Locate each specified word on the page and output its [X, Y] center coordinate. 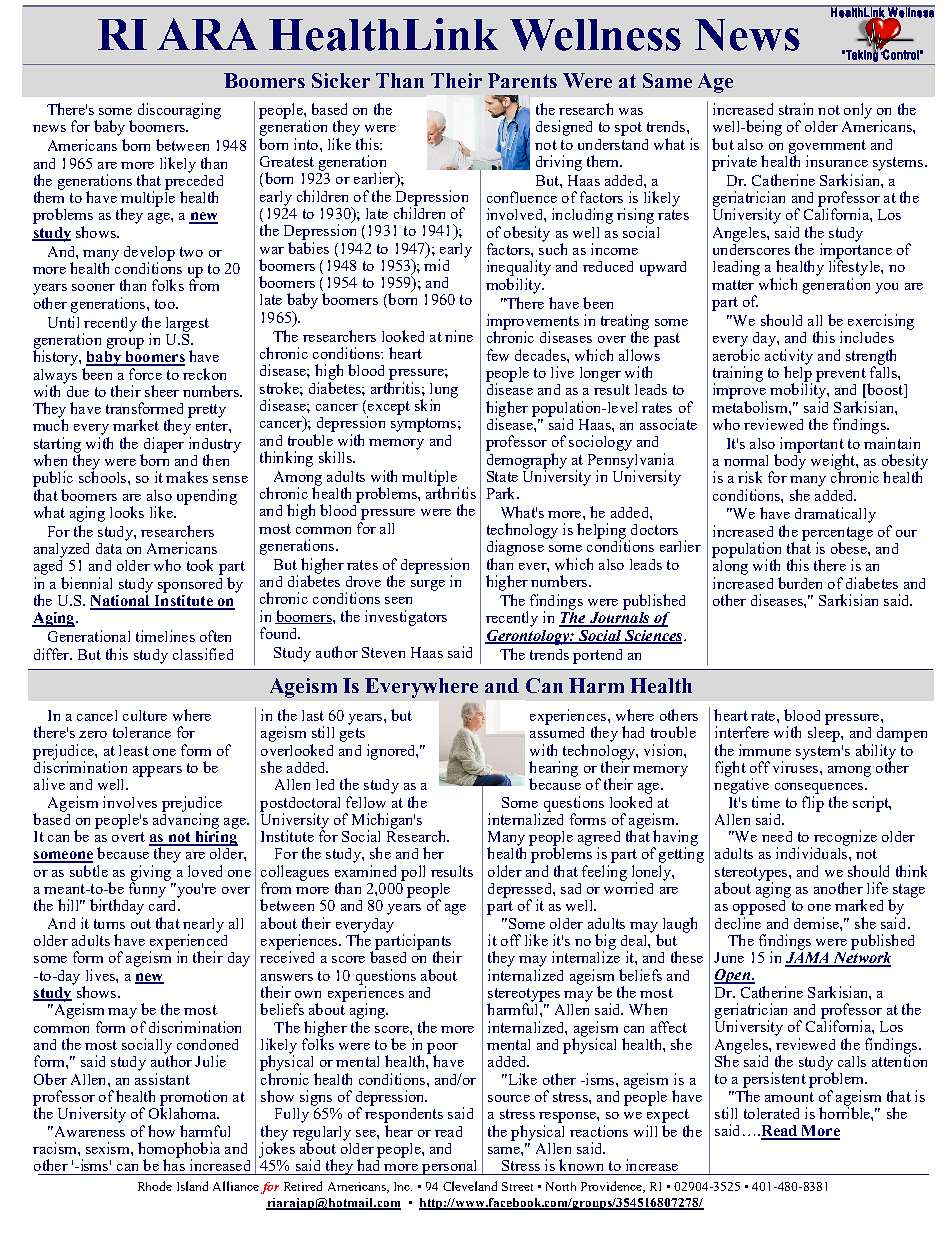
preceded [194, 182]
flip [813, 802]
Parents [522, 80]
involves [130, 802]
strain [796, 109]
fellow [366, 802]
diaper [163, 446]
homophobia [179, 1151]
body [788, 462]
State [502, 476]
